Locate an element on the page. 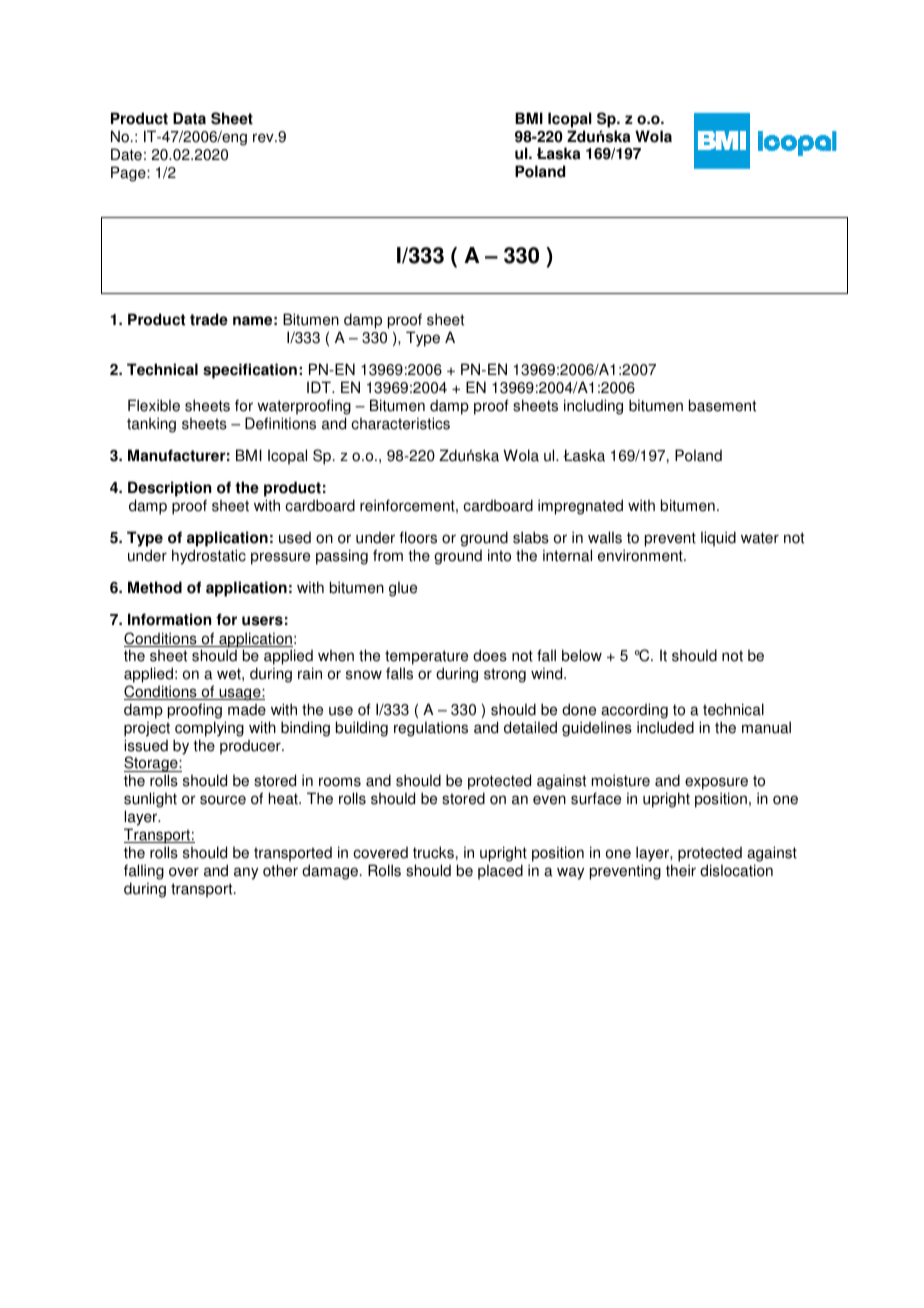 The image size is (924, 1308). basement is located at coordinates (722, 405).
